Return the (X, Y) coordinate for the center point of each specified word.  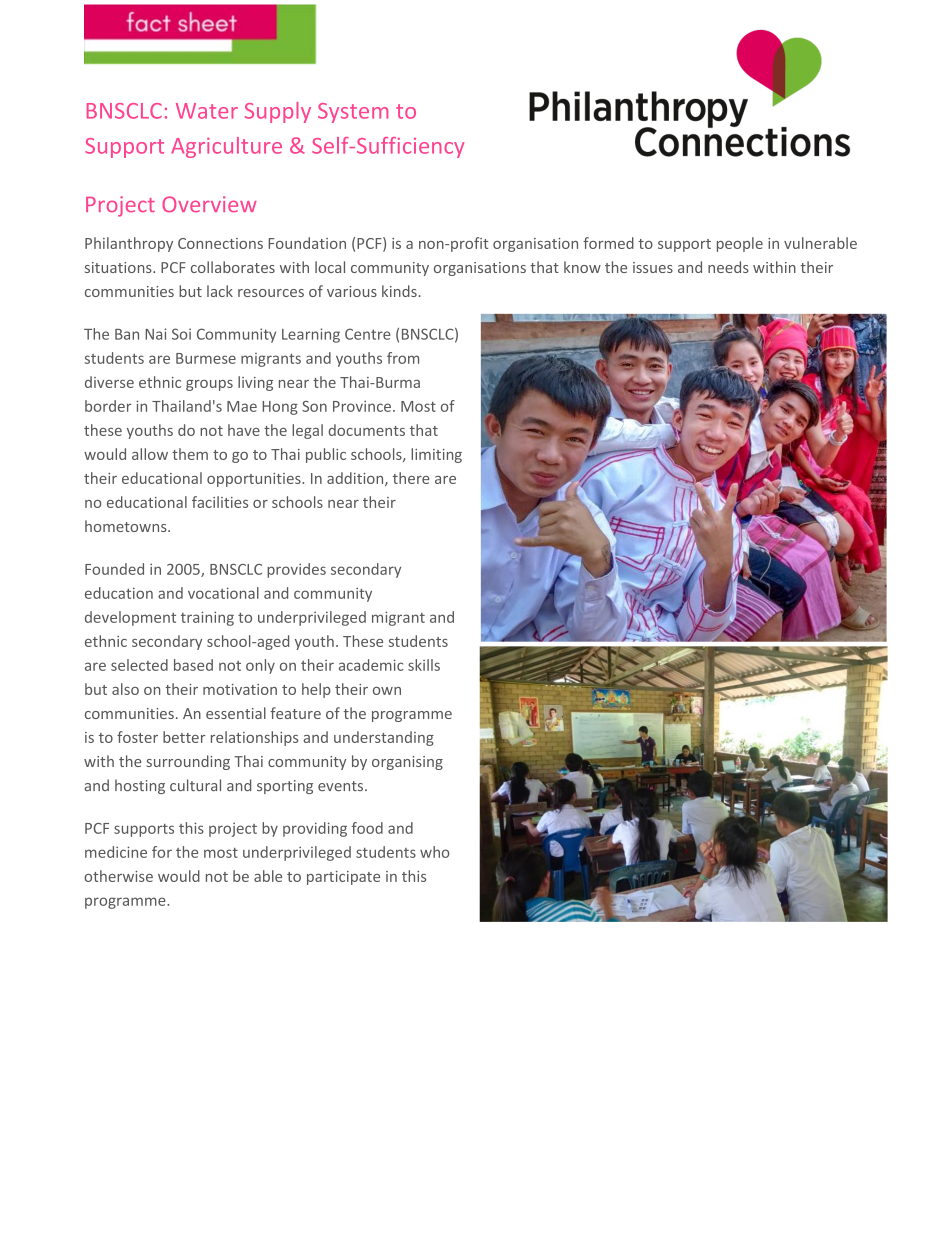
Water (207, 111)
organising (407, 763)
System (353, 113)
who (434, 852)
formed (608, 243)
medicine (116, 852)
